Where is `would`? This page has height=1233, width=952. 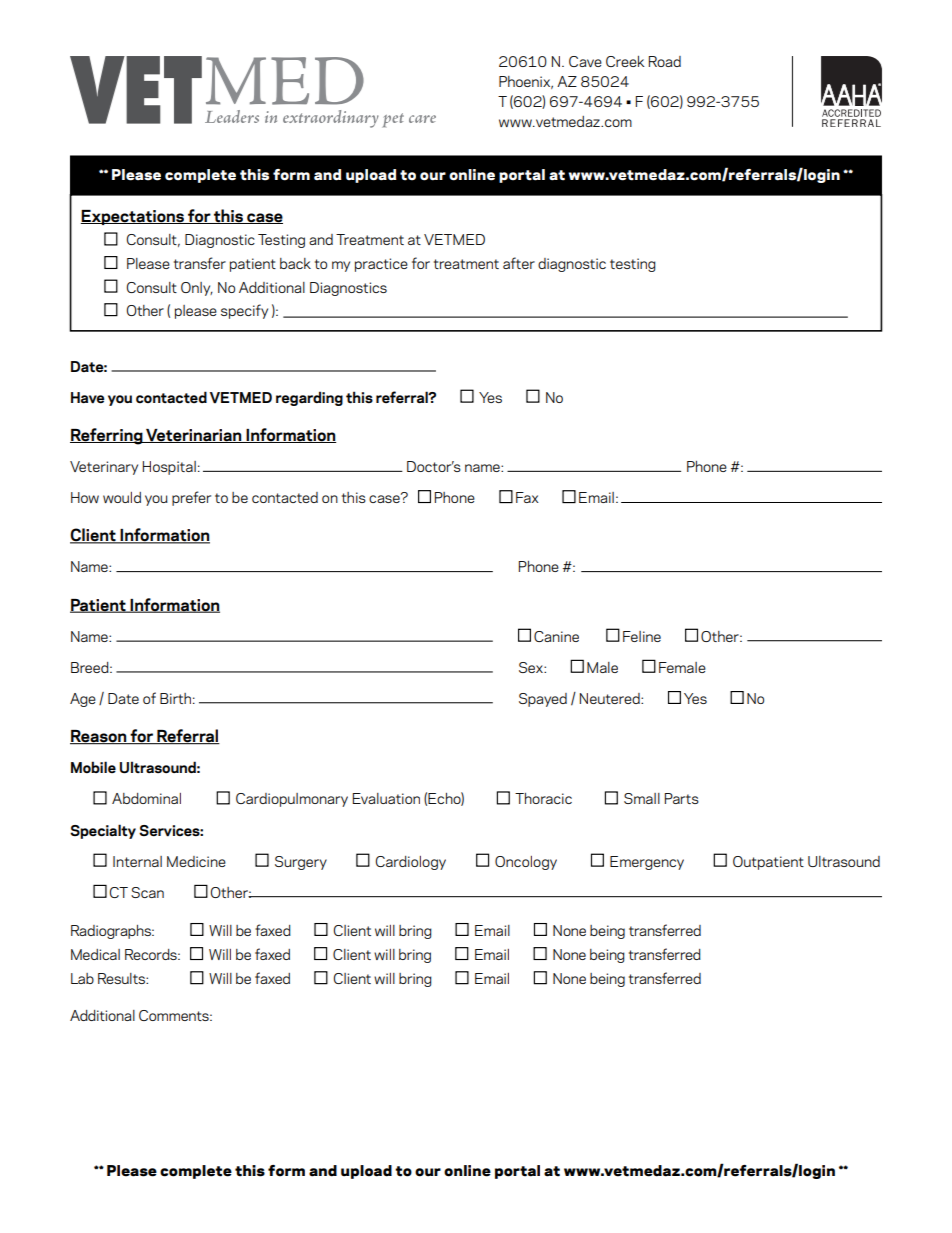 would is located at coordinates (122, 497).
